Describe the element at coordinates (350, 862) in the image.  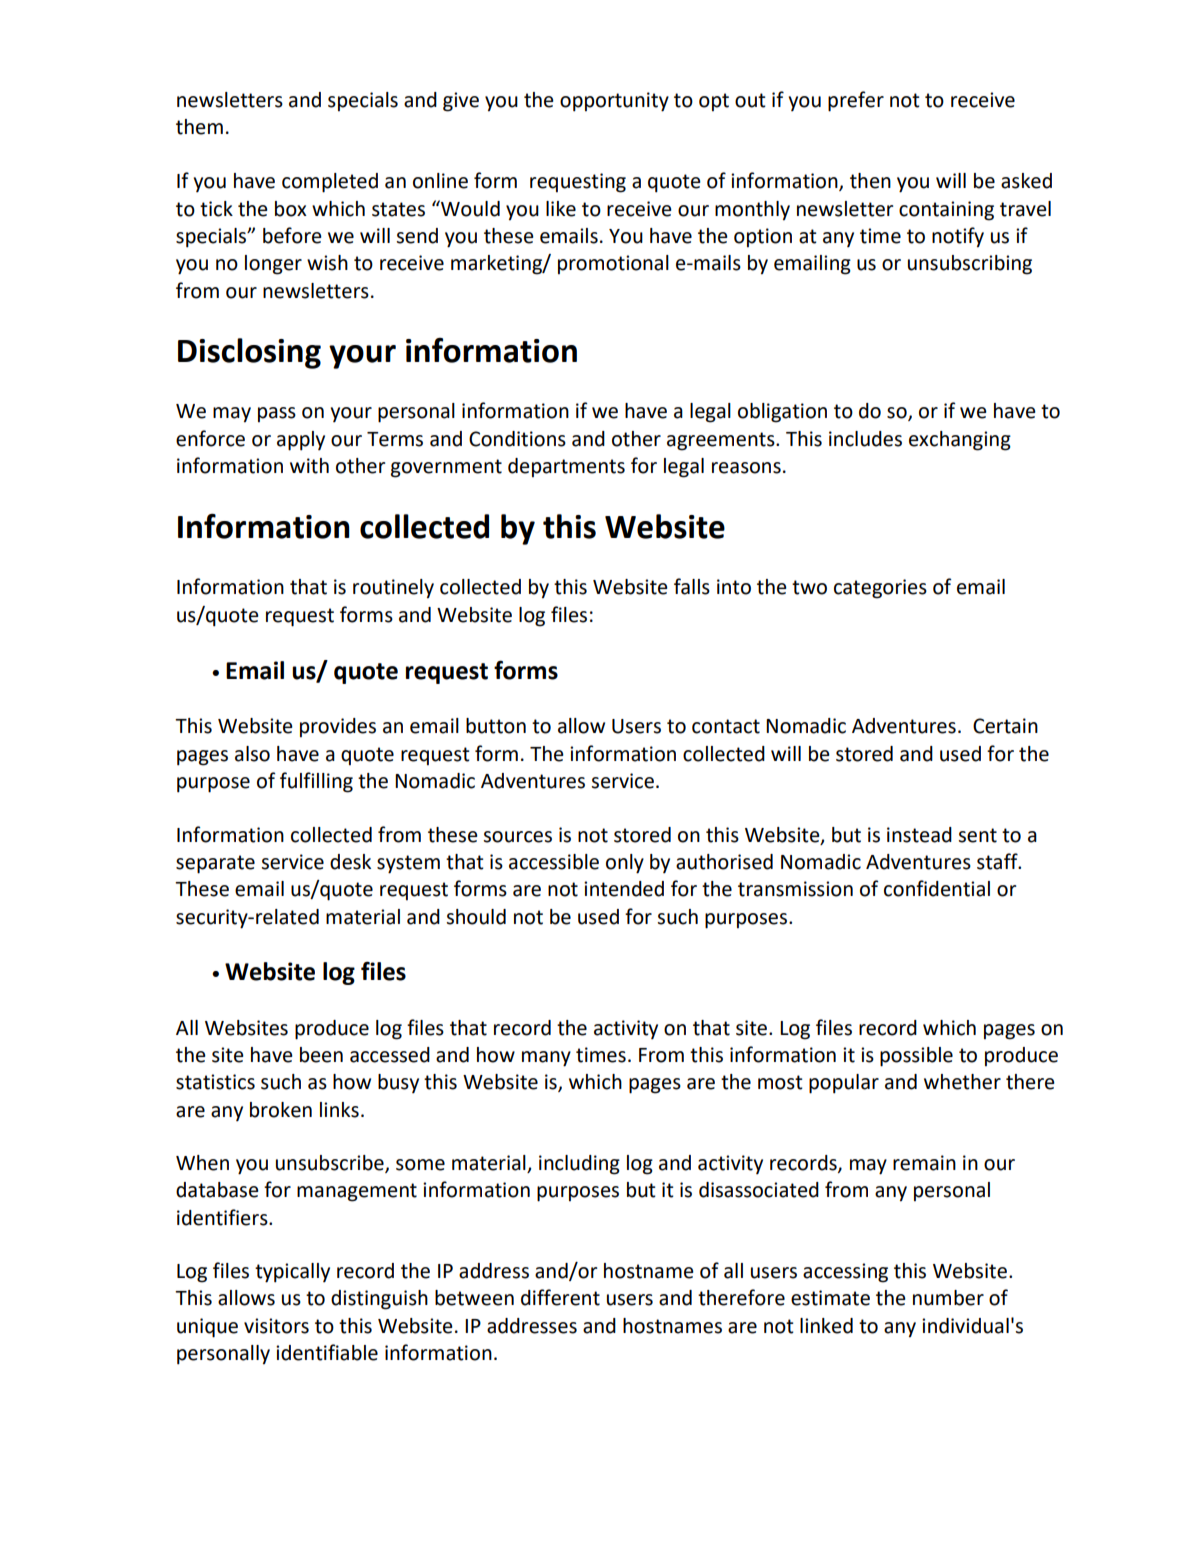
I see `desk` at that location.
